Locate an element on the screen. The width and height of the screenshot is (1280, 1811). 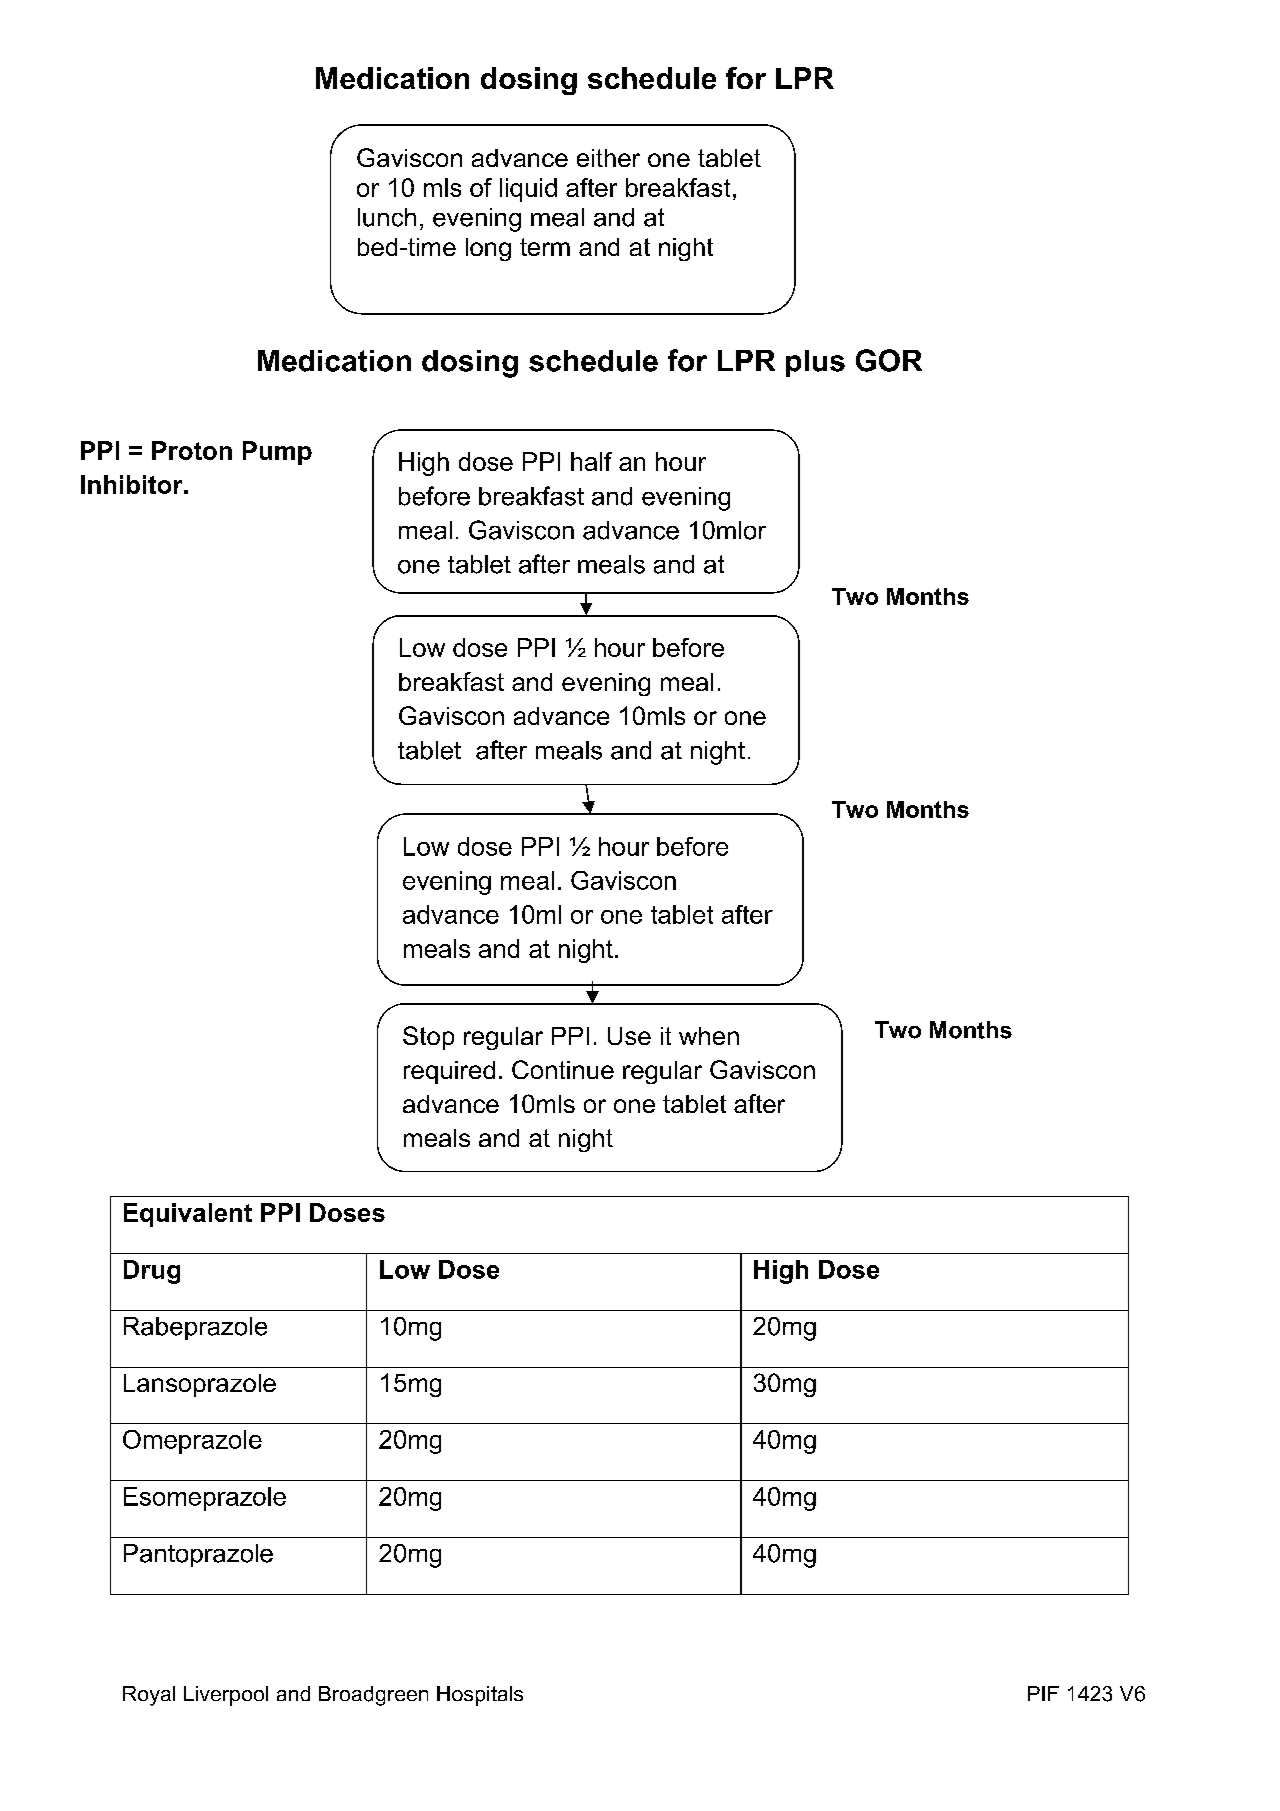
liquid is located at coordinates (528, 190).
